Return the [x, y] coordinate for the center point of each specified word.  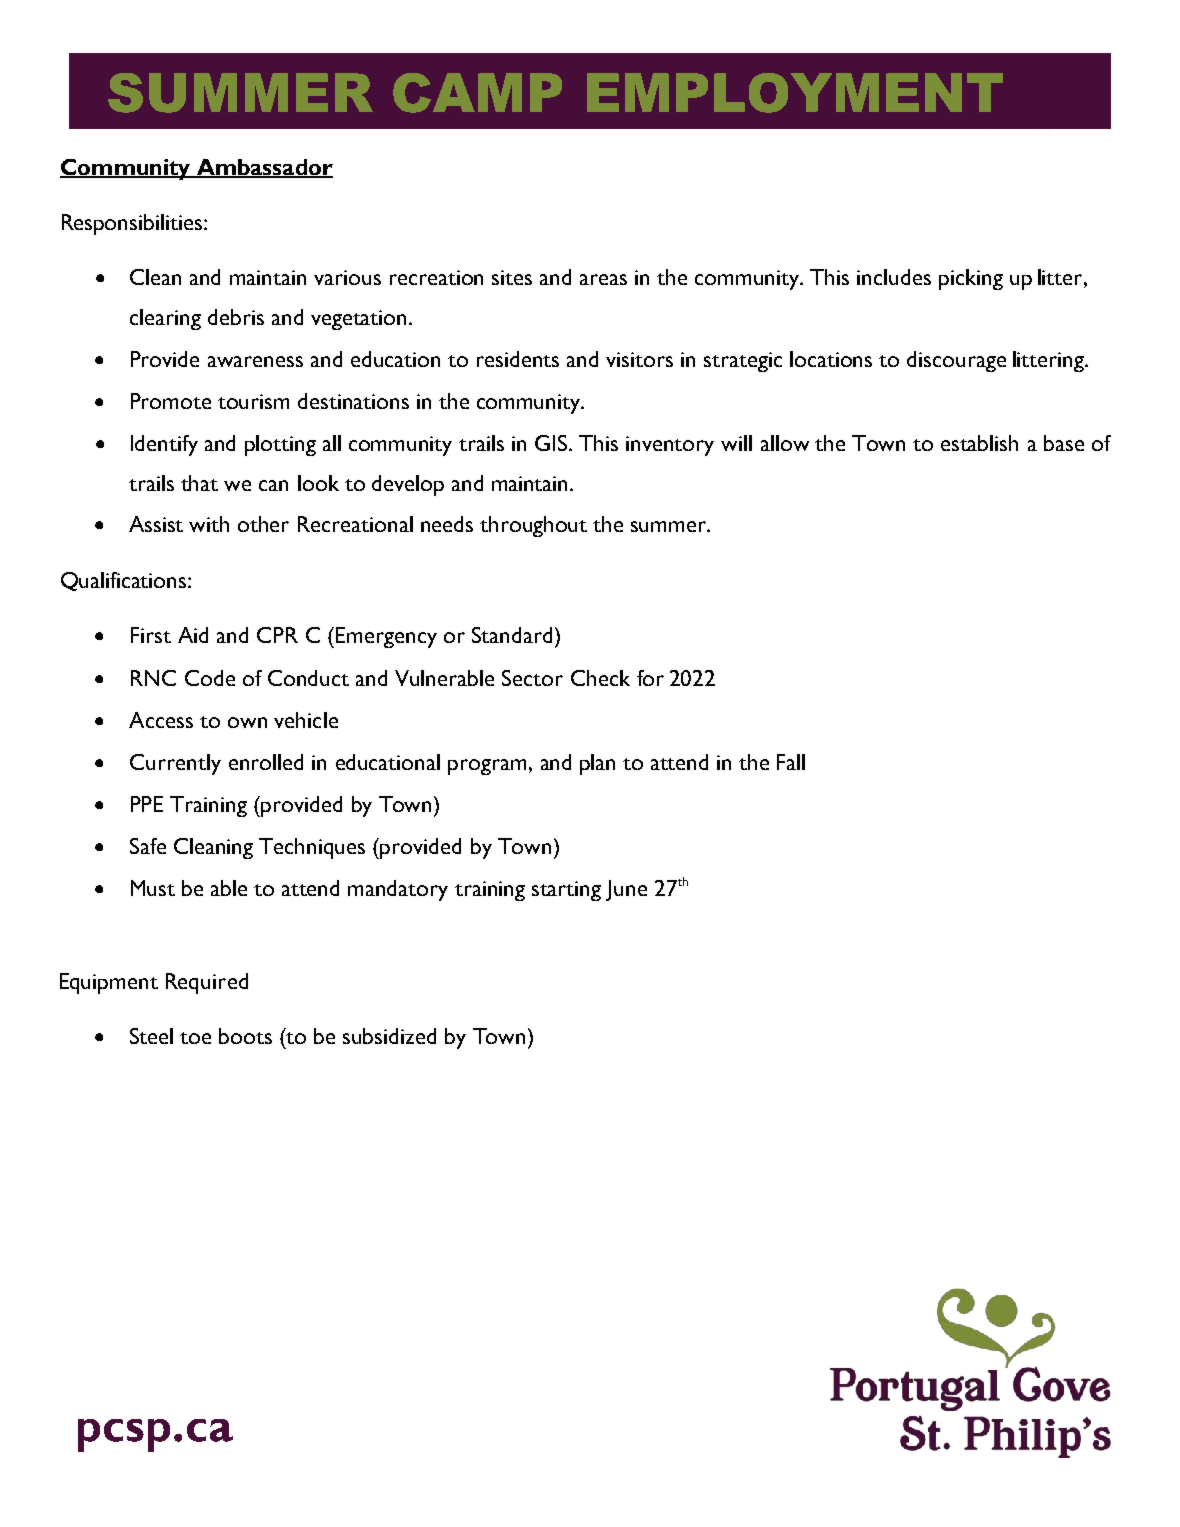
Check [600, 678]
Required [207, 983]
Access [161, 720]
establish [979, 443]
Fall [791, 762]
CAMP [477, 93]
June [626, 890]
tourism [253, 401]
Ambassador [263, 168]
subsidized [389, 1036]
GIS [552, 443]
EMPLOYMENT [795, 93]
